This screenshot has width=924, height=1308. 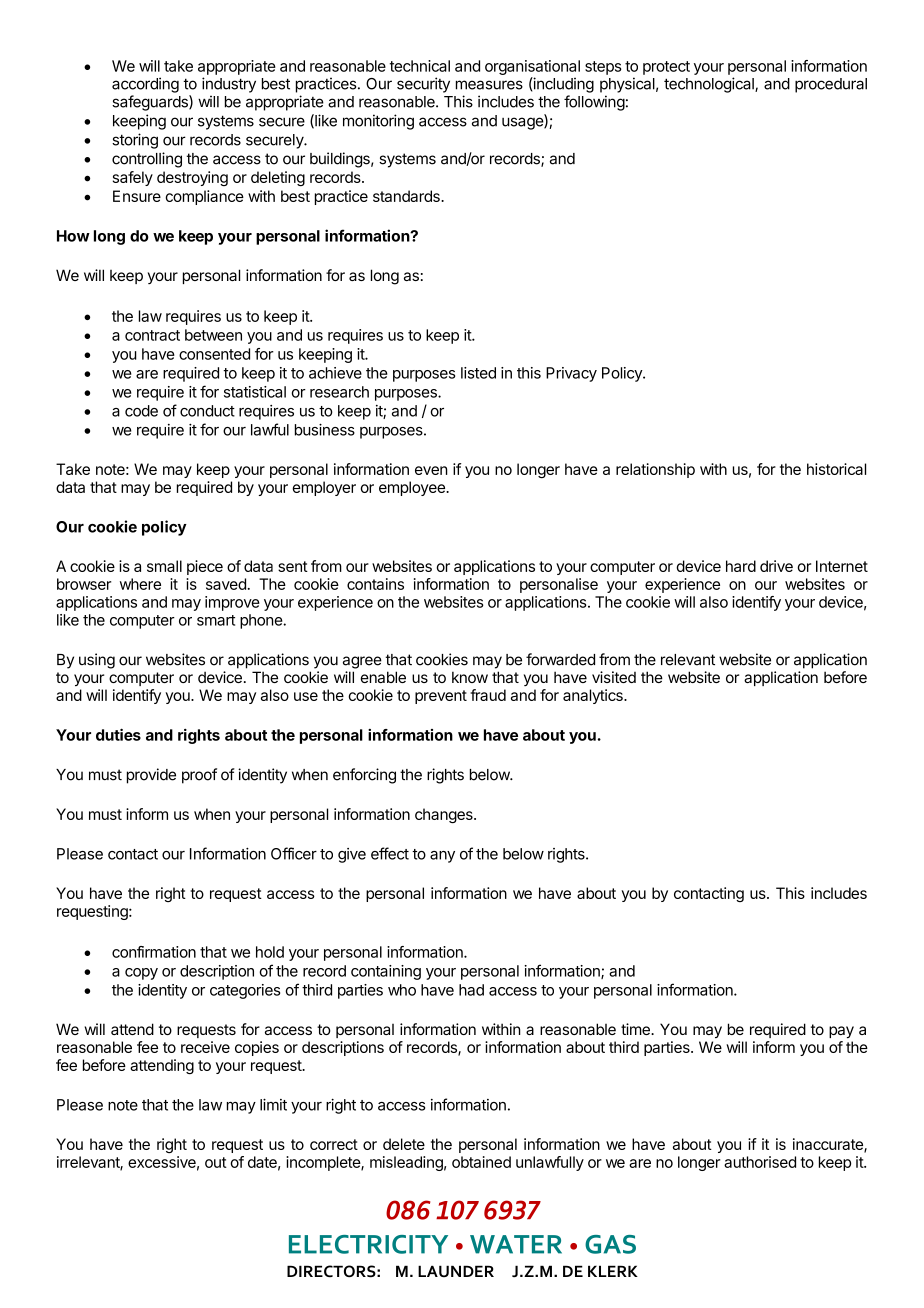 I want to click on according, so click(x=145, y=85).
